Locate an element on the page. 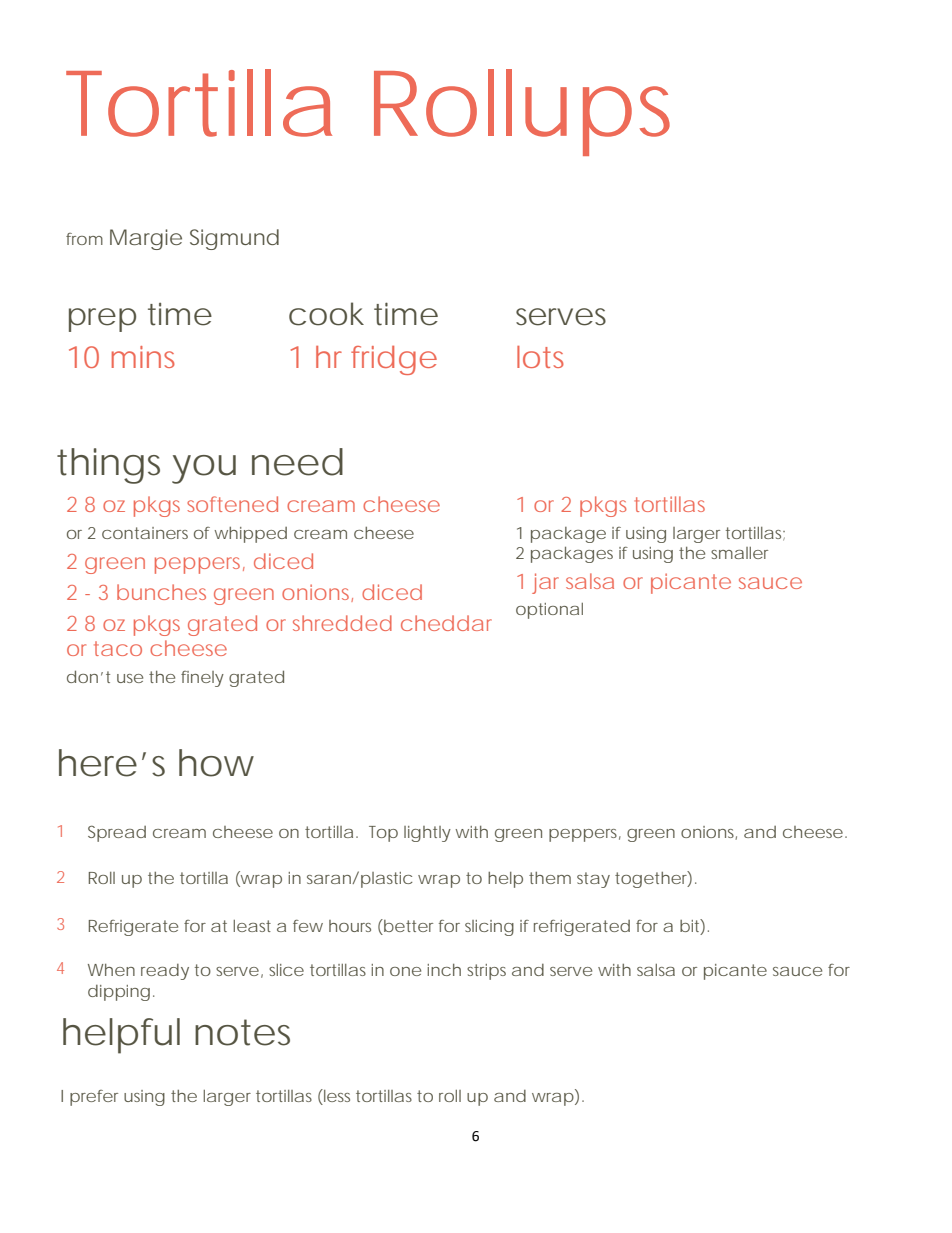 The width and height of the image is (952, 1233). jar is located at coordinates (545, 583).
